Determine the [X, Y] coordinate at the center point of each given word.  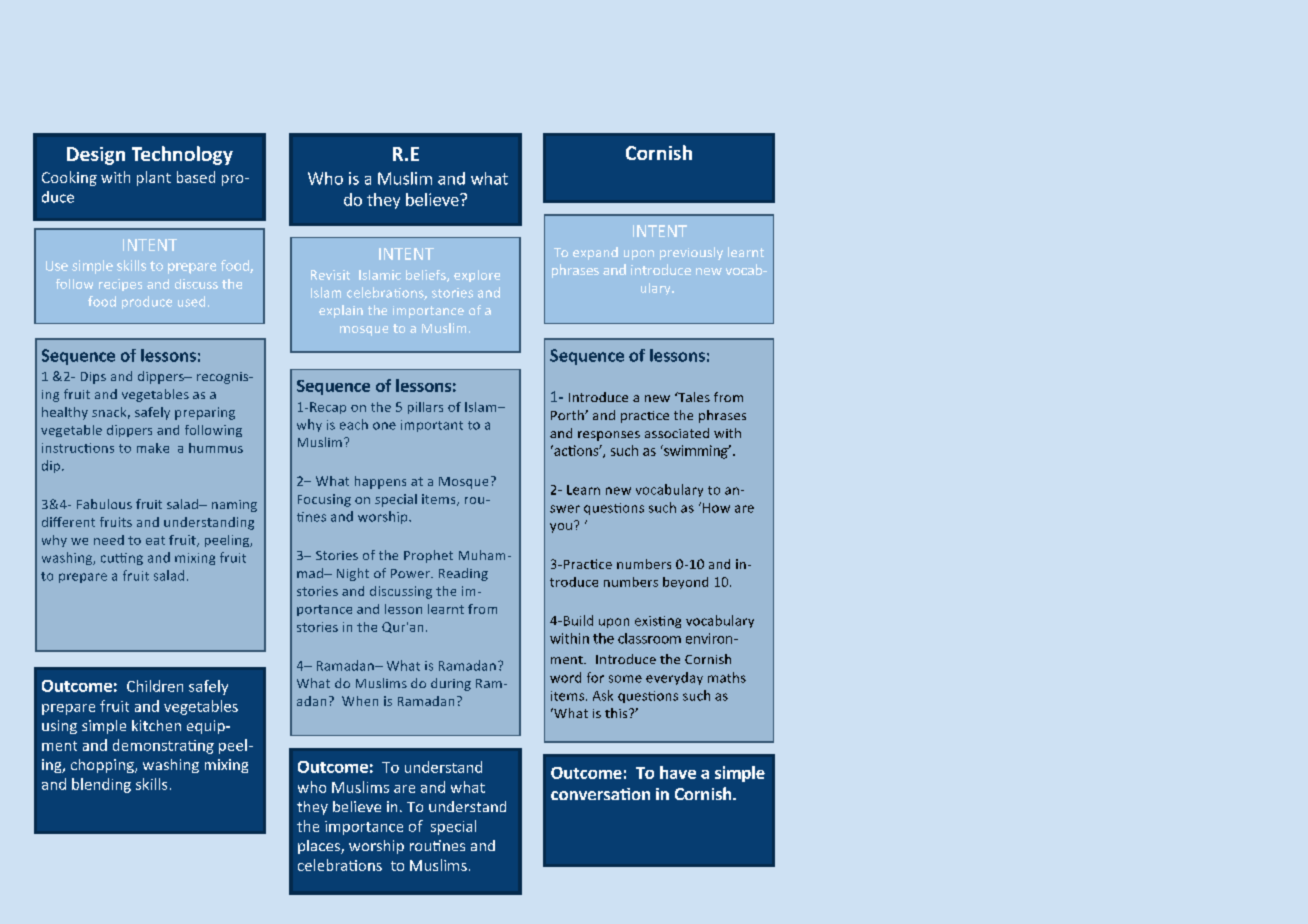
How [716, 508]
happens [380, 482]
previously [691, 253]
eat [155, 540]
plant [154, 178]
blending [101, 785]
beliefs [427, 276]
